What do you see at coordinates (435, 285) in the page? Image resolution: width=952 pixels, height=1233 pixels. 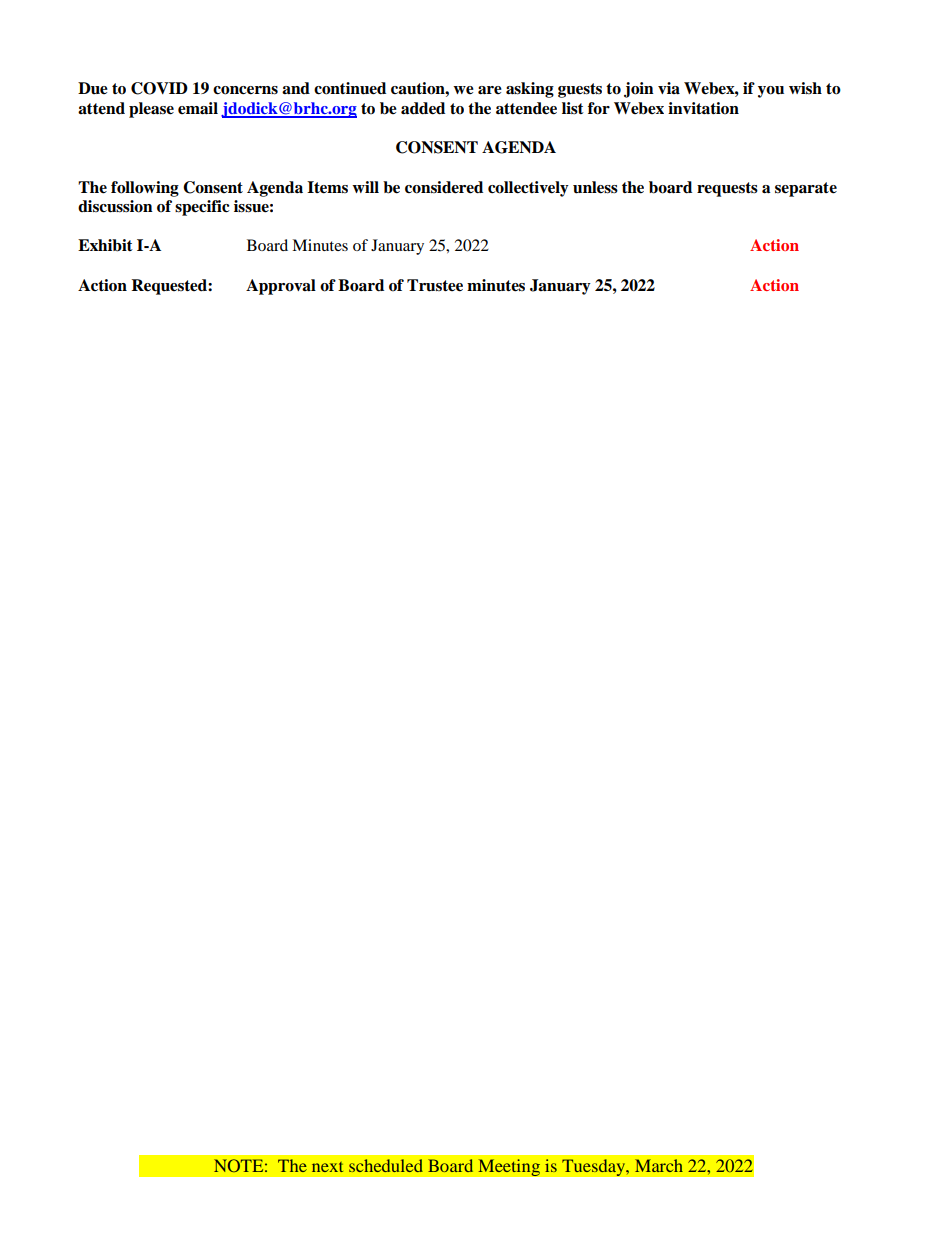 I see `Trustee` at bounding box center [435, 285].
